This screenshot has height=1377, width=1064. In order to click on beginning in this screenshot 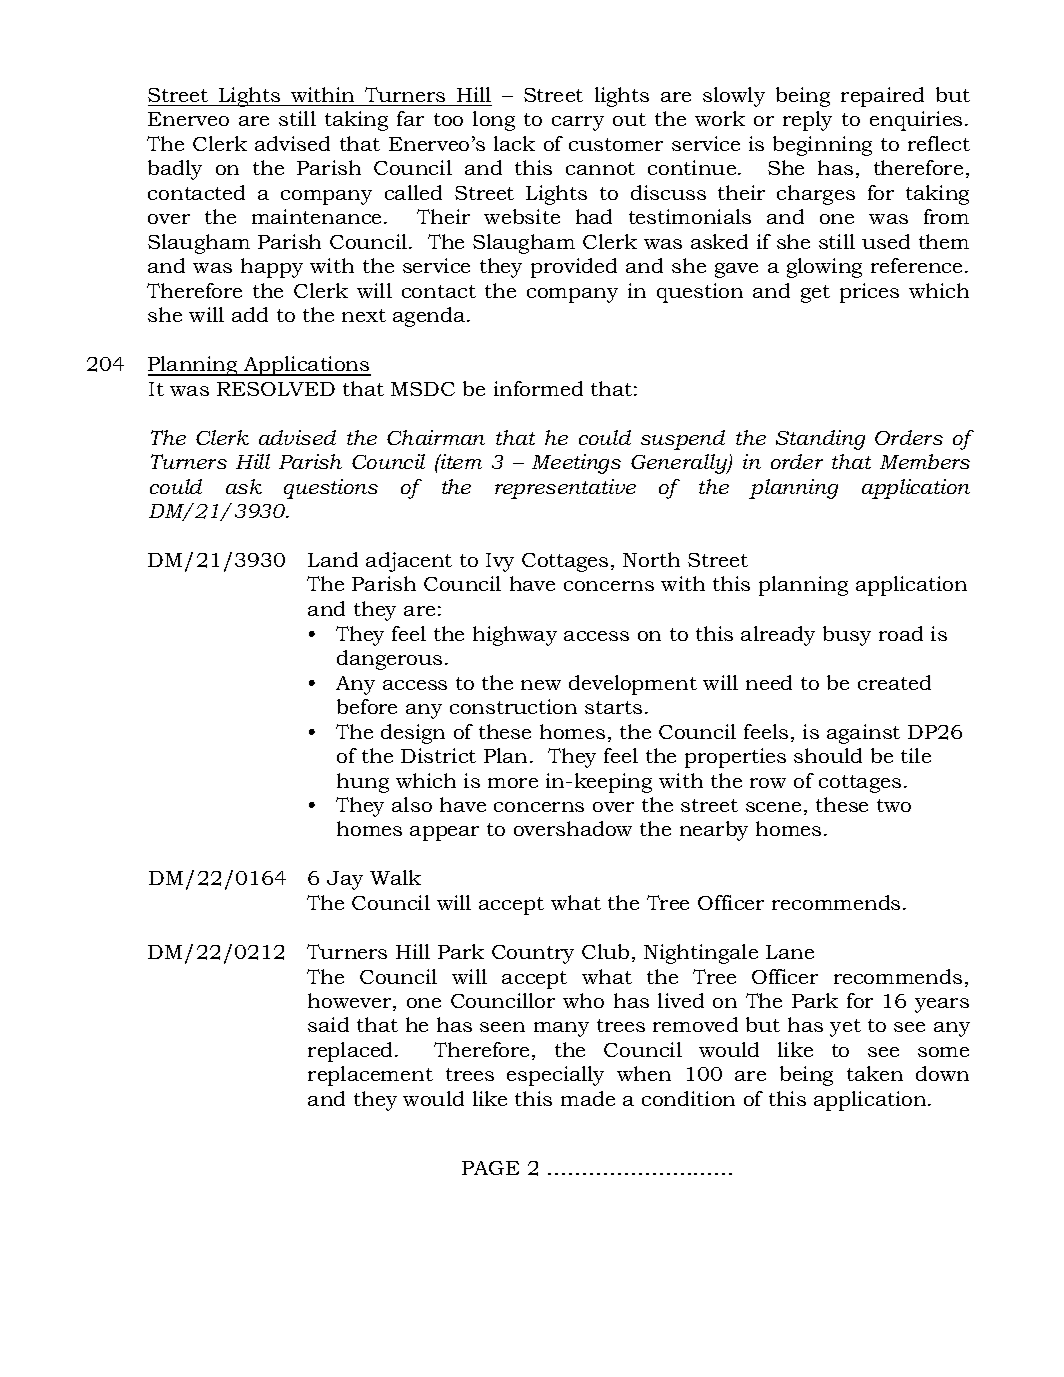, I will do `click(822, 146)`.
